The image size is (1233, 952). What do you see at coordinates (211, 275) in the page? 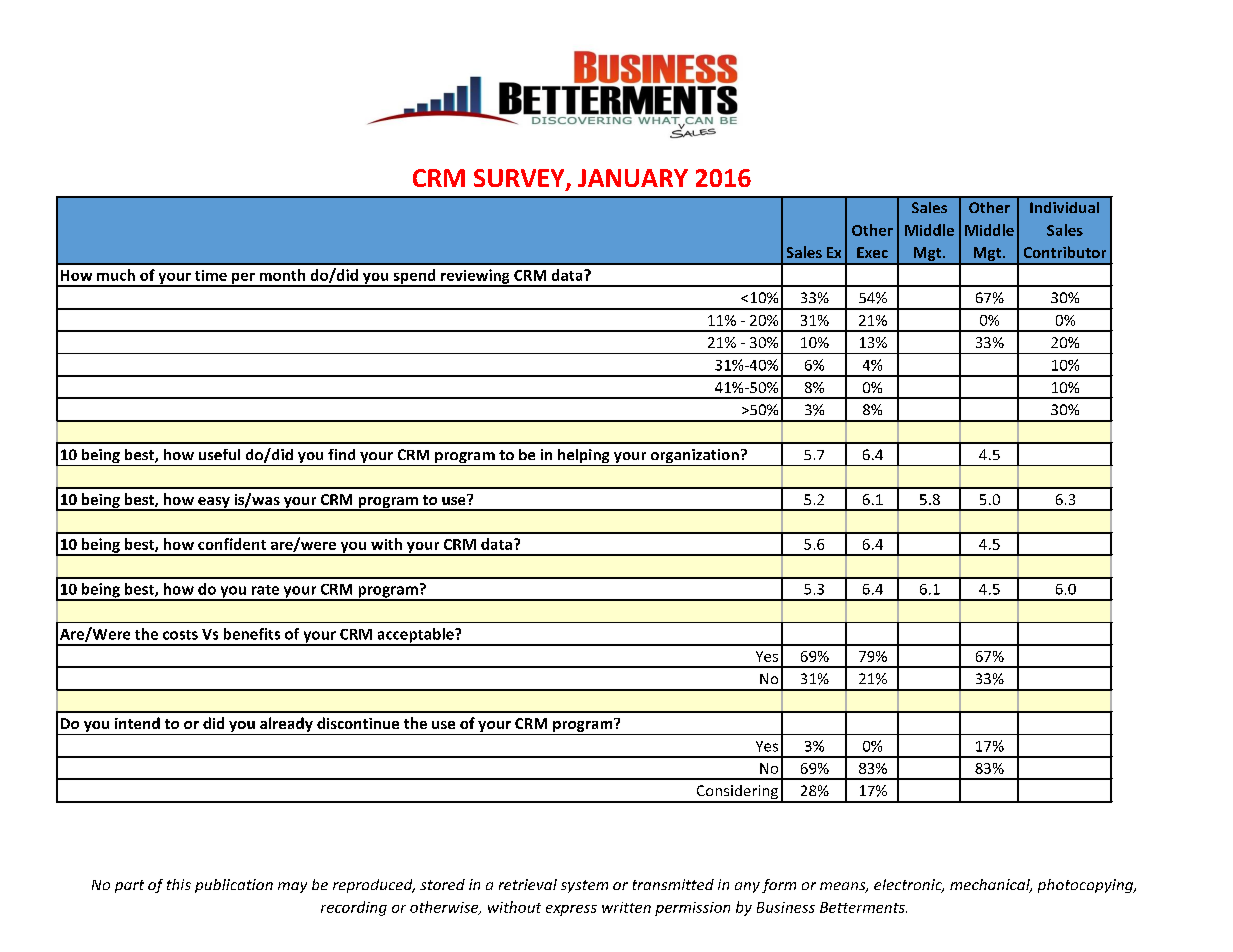
I see `time` at bounding box center [211, 275].
